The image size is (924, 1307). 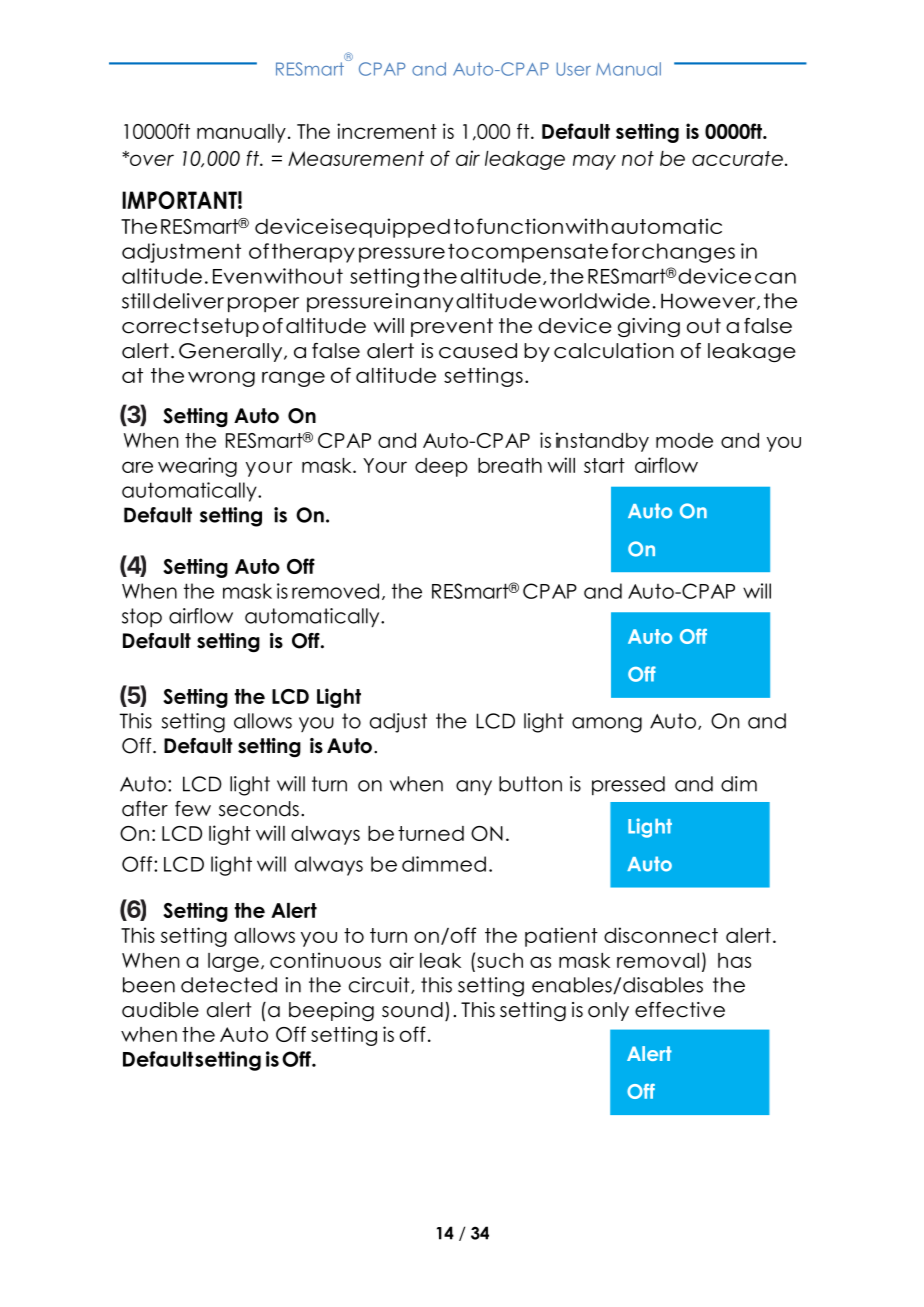 What do you see at coordinates (197, 467) in the screenshot?
I see `wearing` at bounding box center [197, 467].
